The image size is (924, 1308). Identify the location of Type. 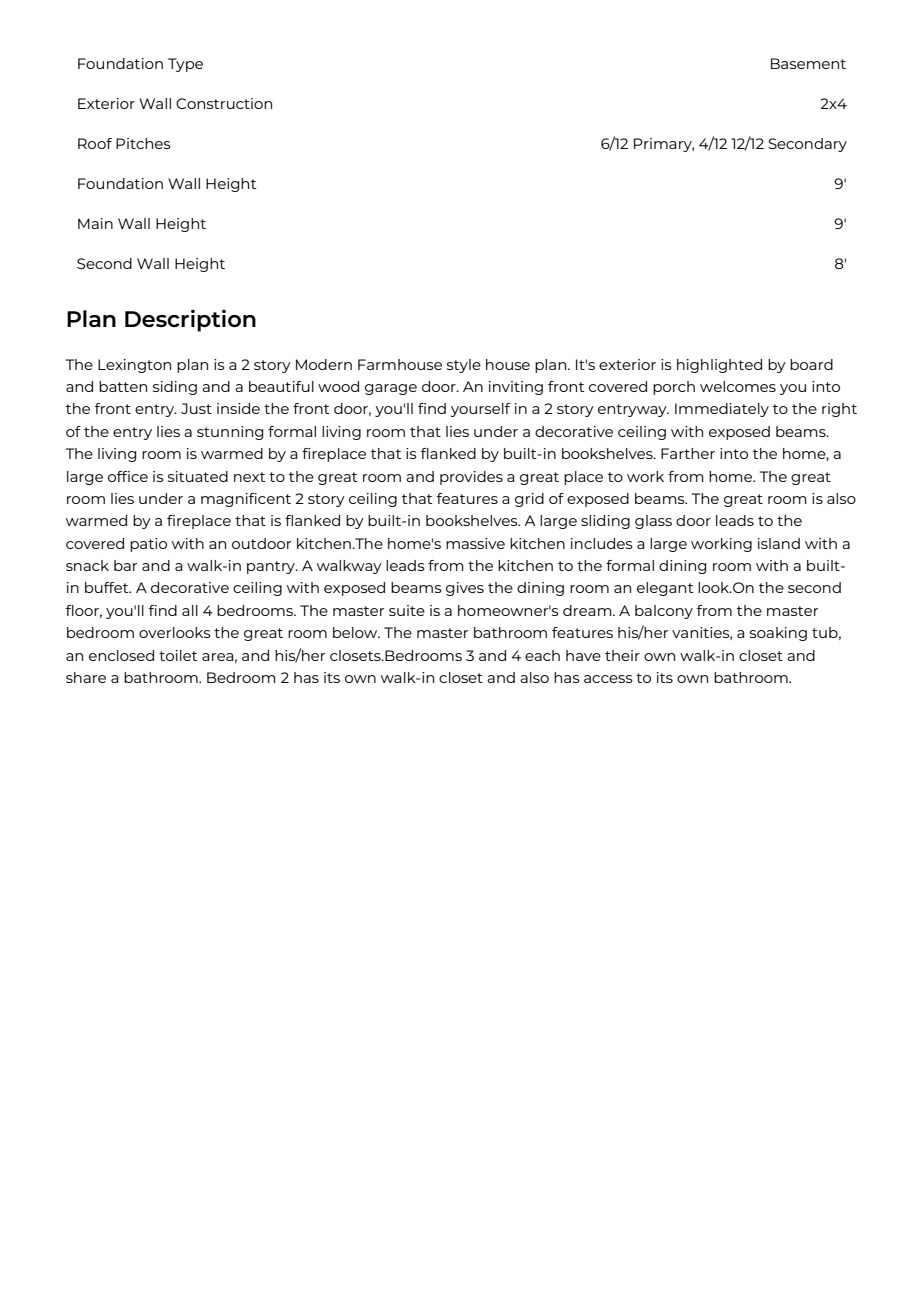
(185, 65).
